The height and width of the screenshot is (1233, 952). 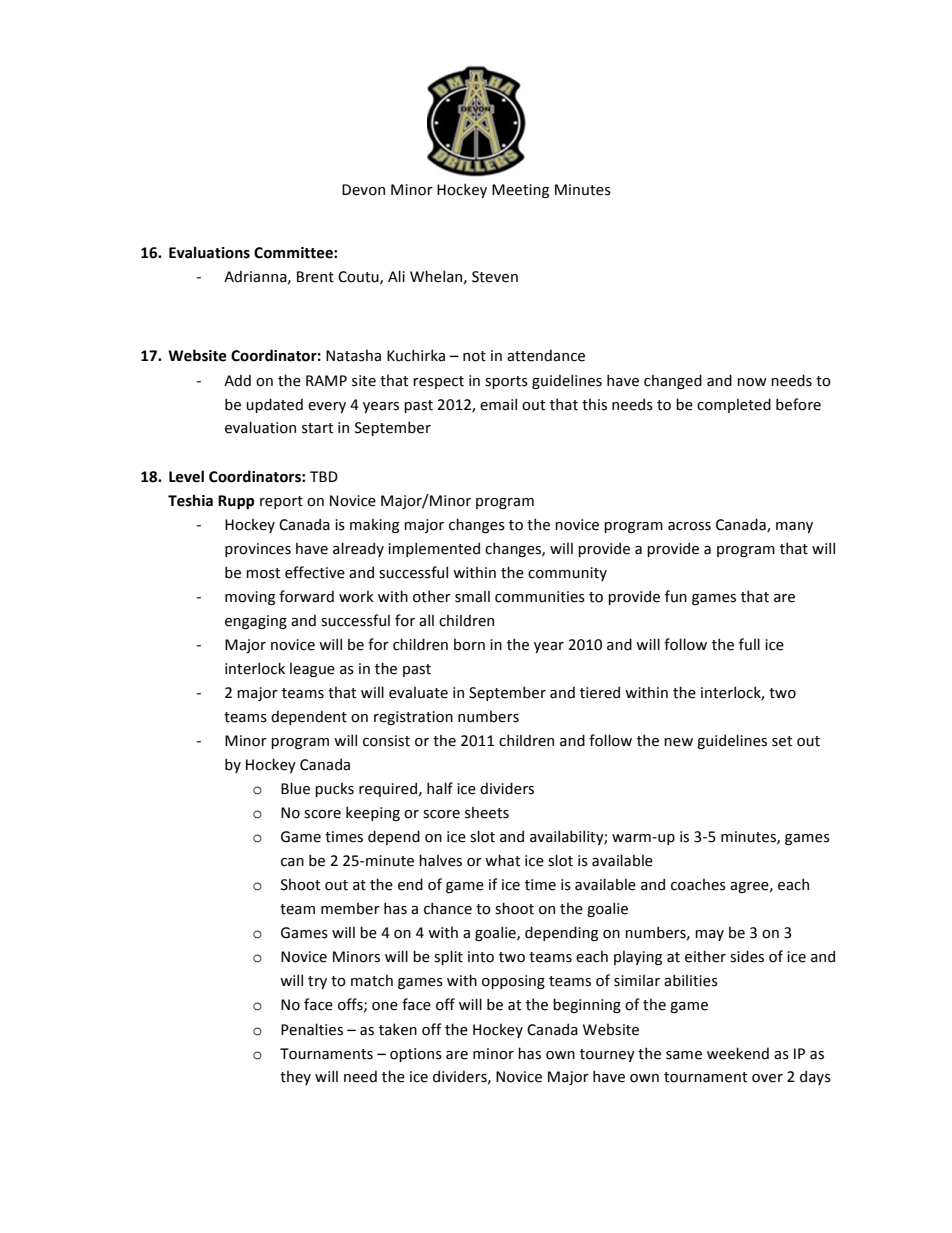 I want to click on Blue, so click(x=295, y=788).
